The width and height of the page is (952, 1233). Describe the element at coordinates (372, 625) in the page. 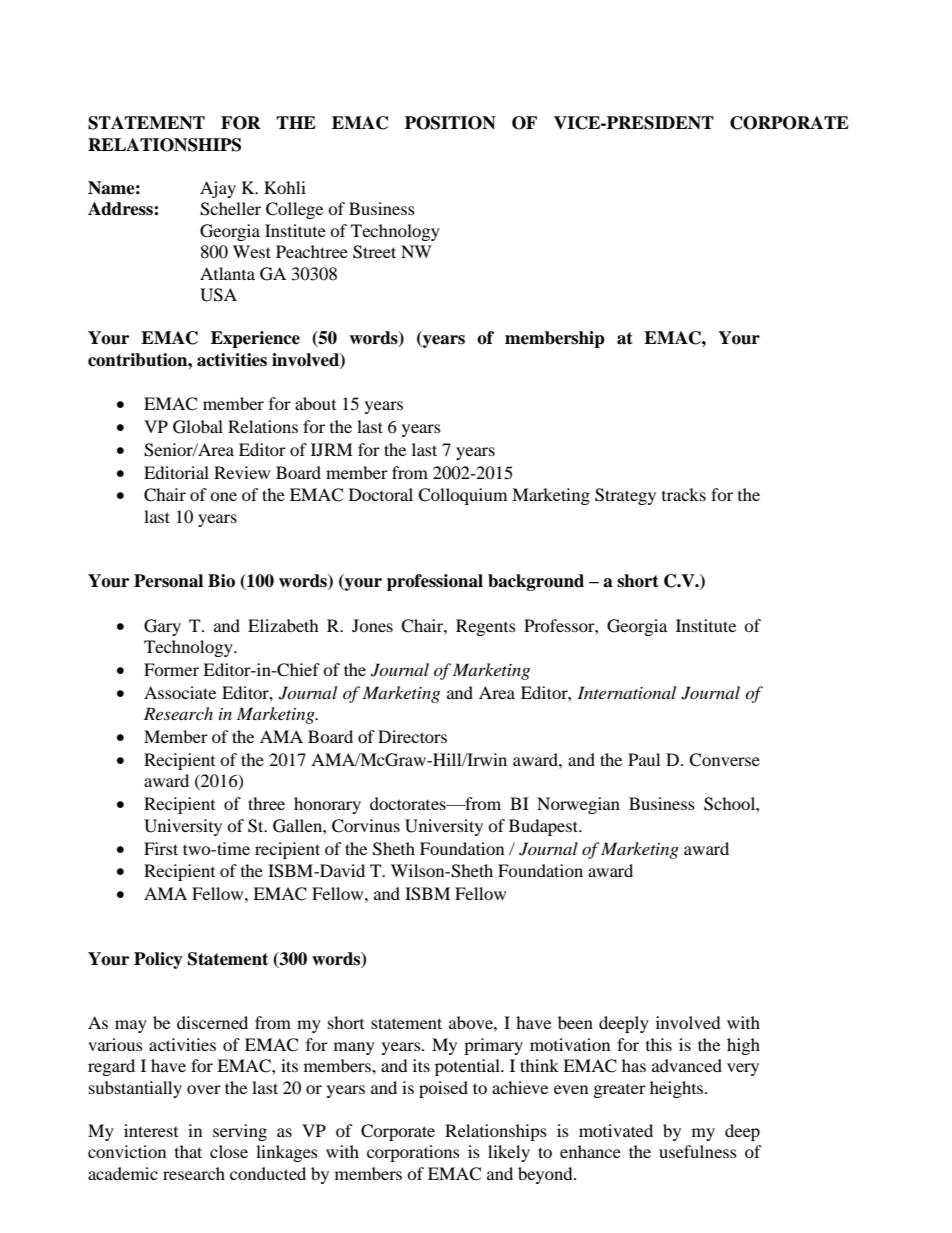

I see `Jones` at that location.
